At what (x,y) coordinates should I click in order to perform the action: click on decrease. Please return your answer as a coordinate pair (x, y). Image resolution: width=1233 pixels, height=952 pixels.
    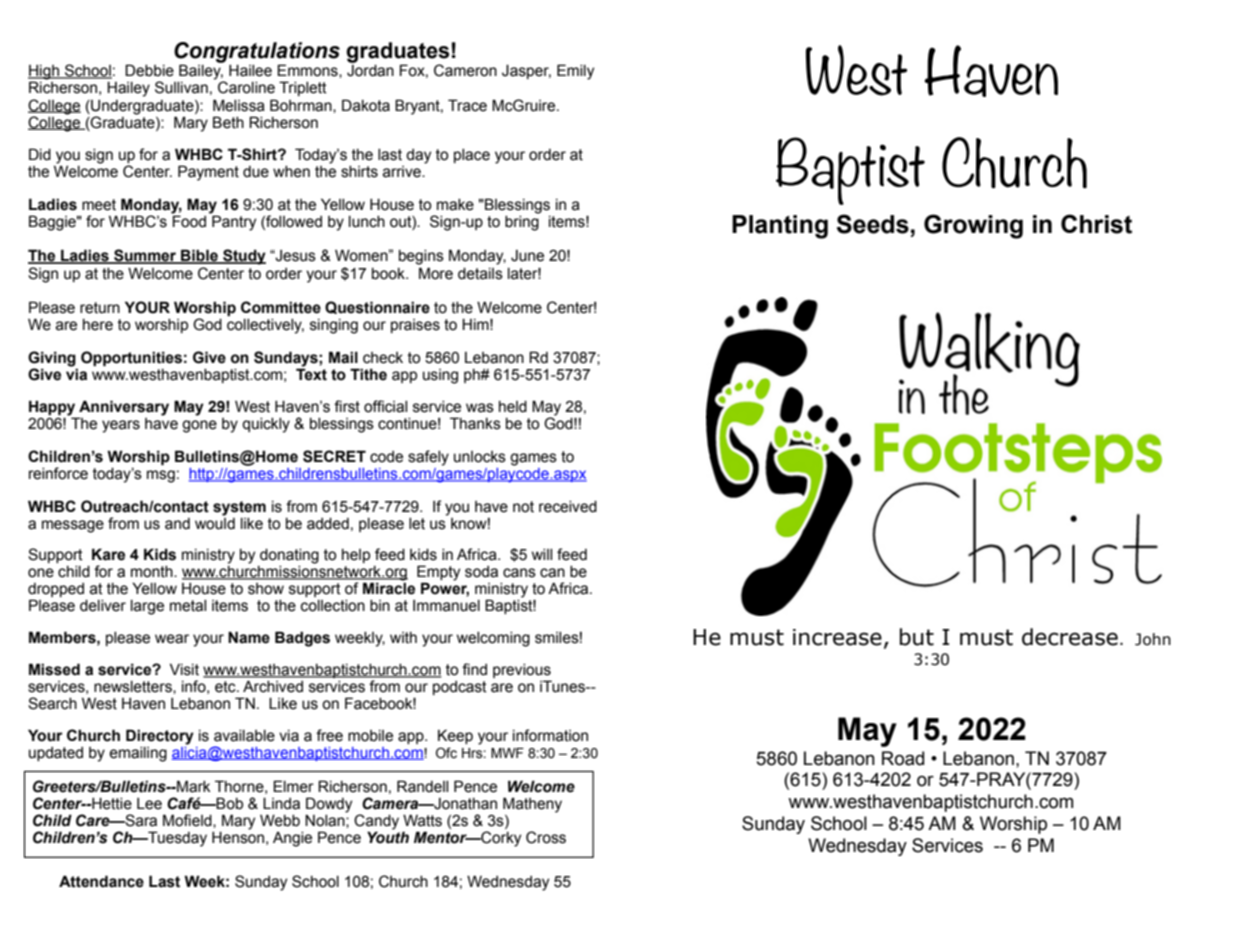
    Looking at the image, I should click on (1070, 637).
